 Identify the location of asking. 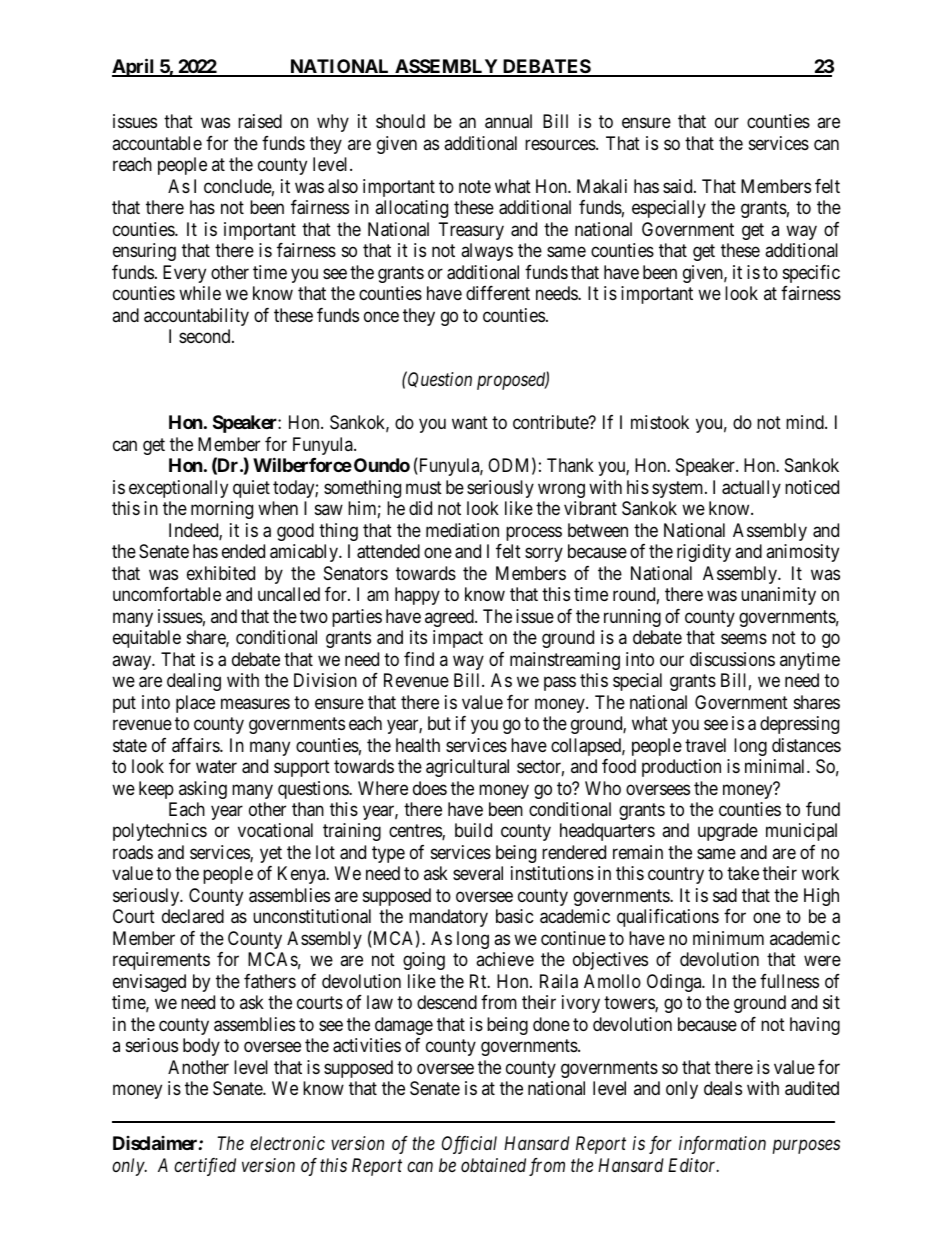
(203, 790).
